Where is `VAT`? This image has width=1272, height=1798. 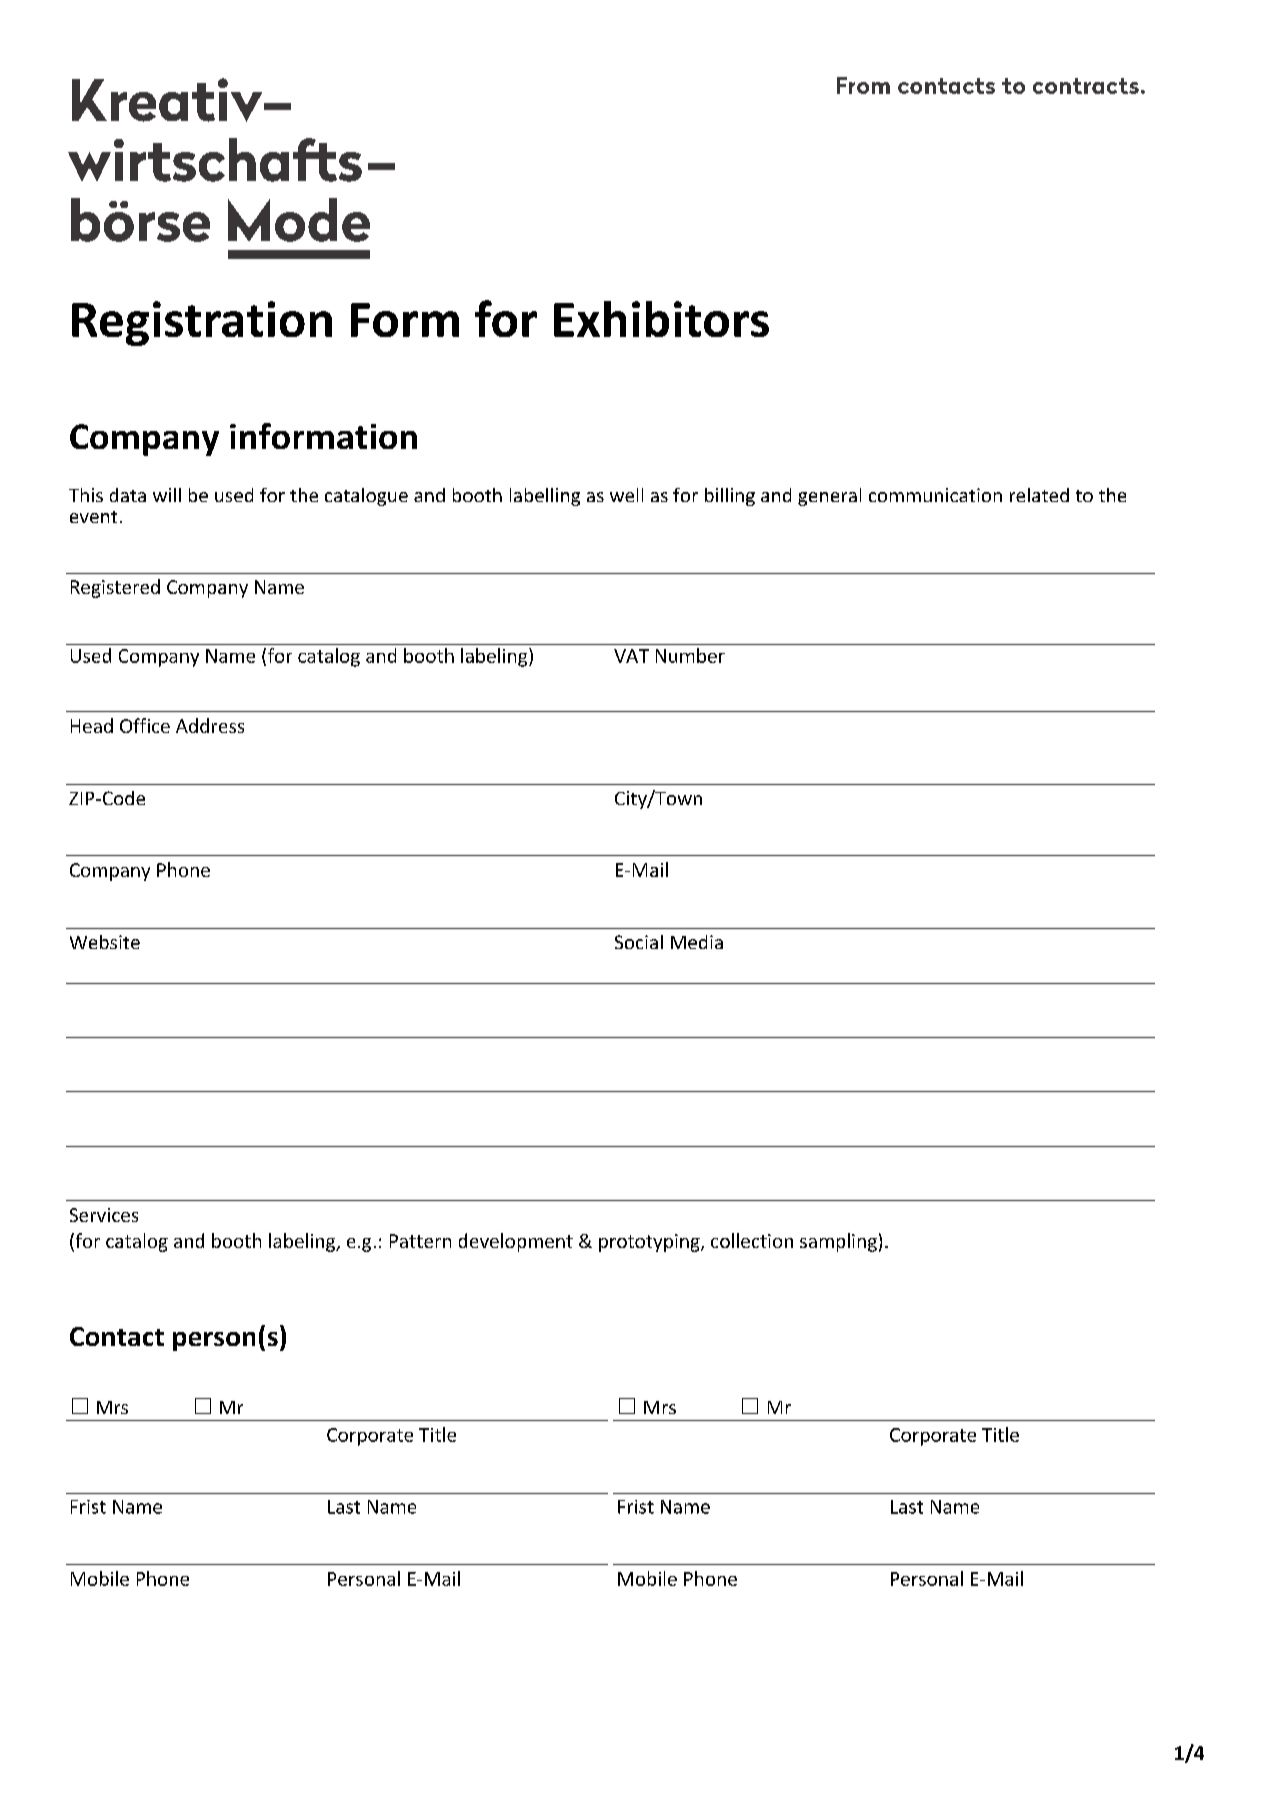 VAT is located at coordinates (631, 656).
